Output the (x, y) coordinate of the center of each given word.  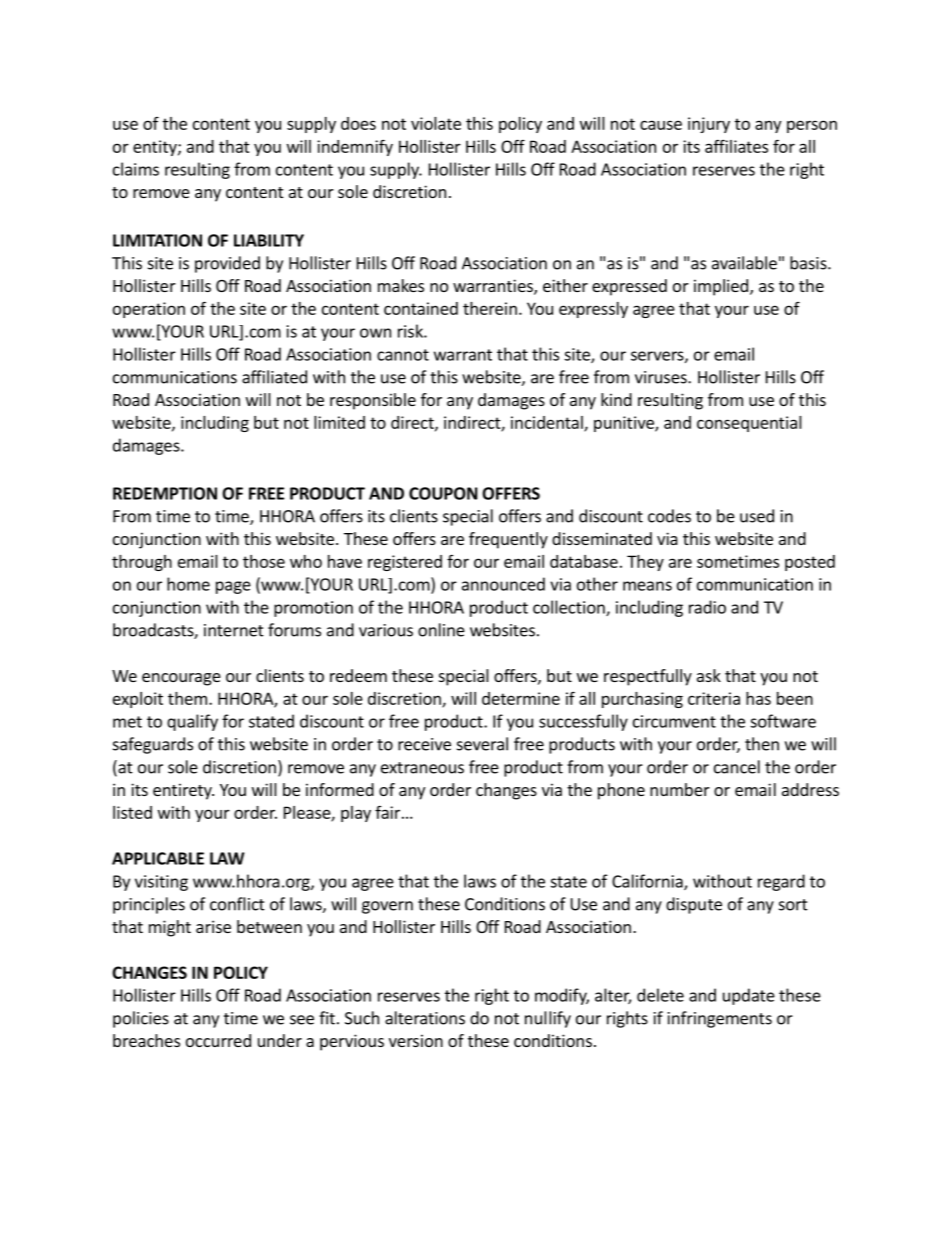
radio (707, 607)
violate (436, 123)
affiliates (736, 146)
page (233, 587)
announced (503, 584)
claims (136, 169)
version (416, 1040)
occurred (218, 1040)
